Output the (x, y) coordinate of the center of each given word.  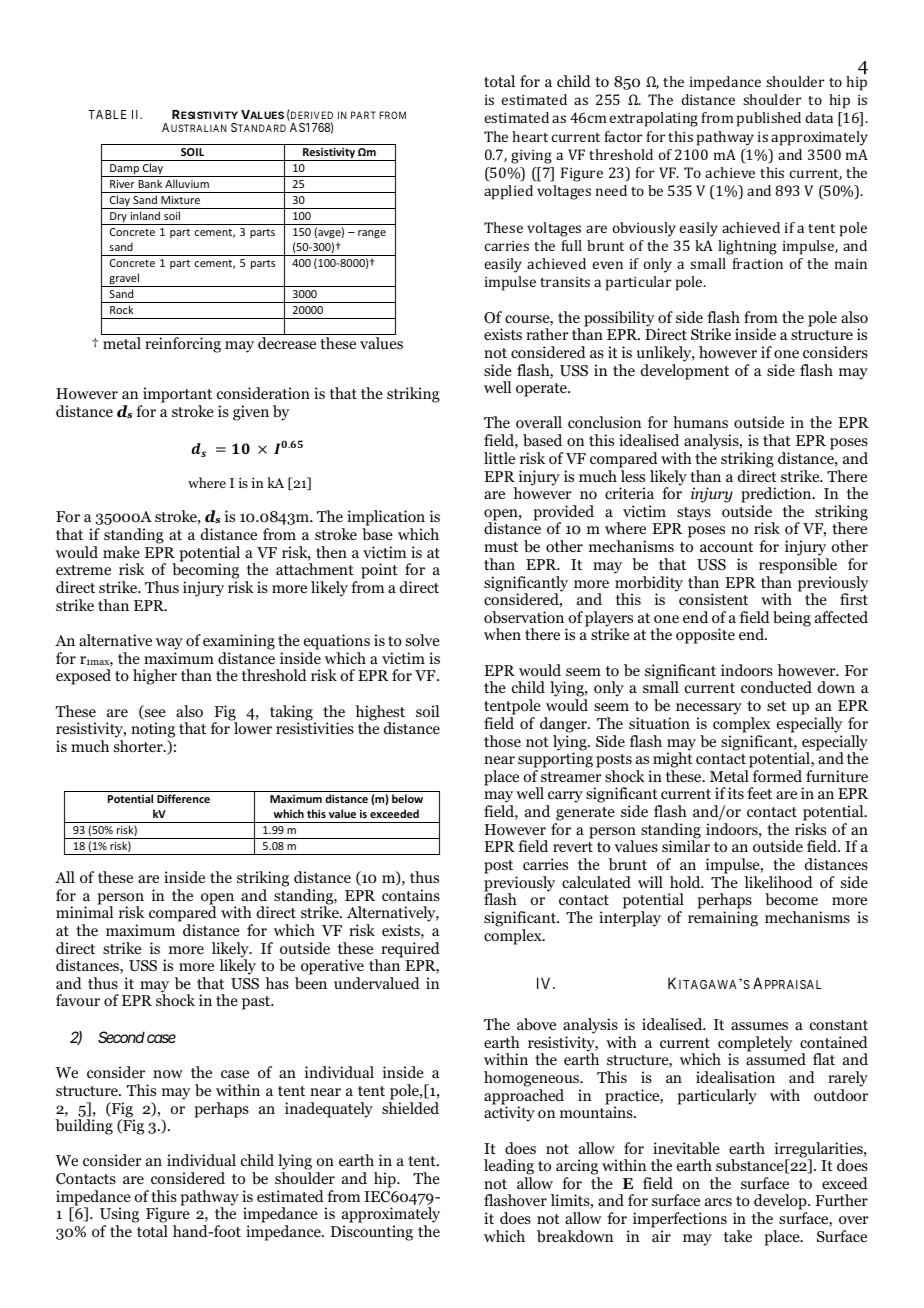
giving (531, 156)
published (769, 119)
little (499, 458)
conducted (776, 687)
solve (423, 640)
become (791, 899)
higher (155, 677)
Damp (125, 170)
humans (700, 422)
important (176, 396)
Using (119, 1216)
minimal (84, 912)
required (410, 950)
